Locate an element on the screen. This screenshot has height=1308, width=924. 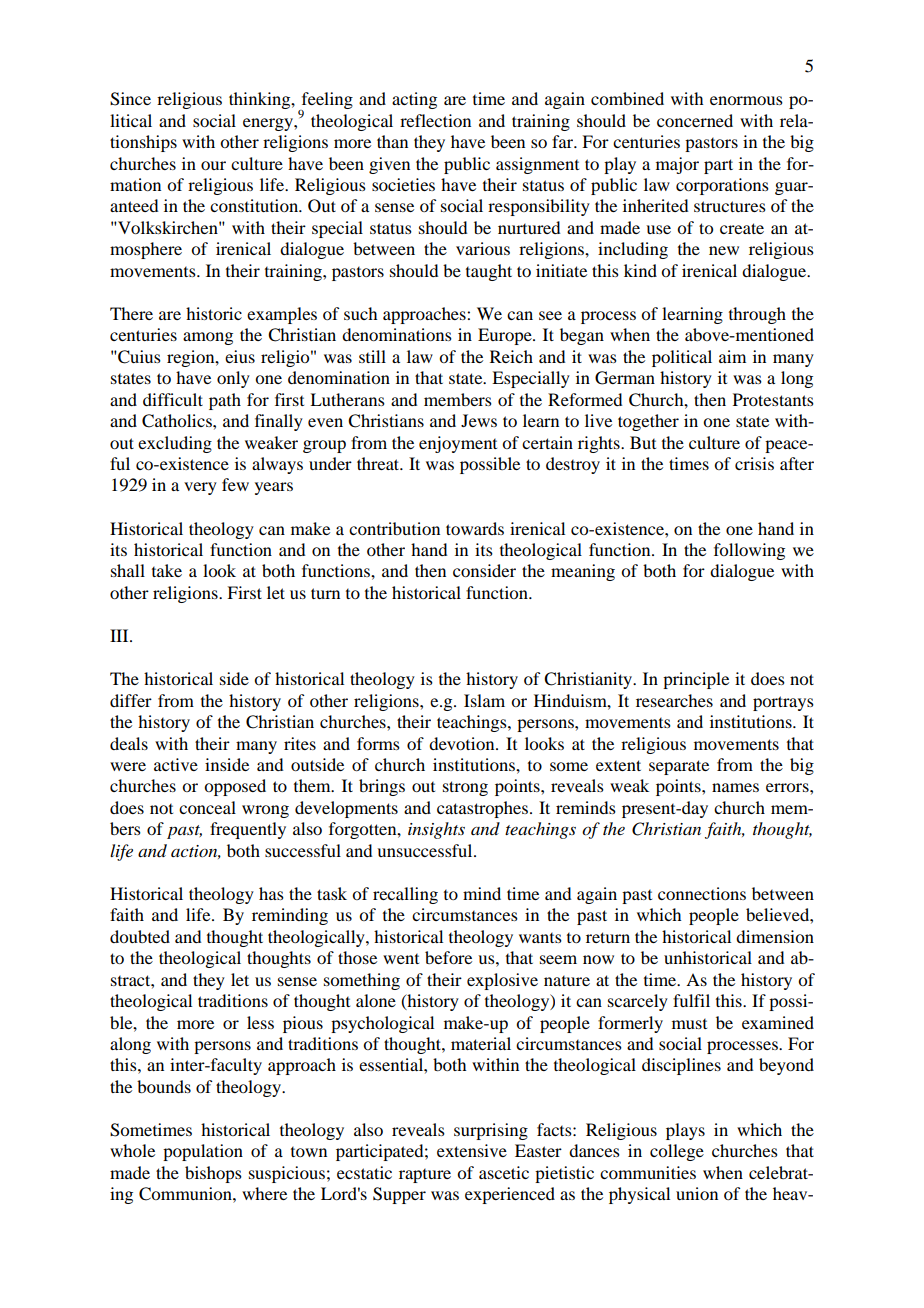
population is located at coordinates (203, 1152).
